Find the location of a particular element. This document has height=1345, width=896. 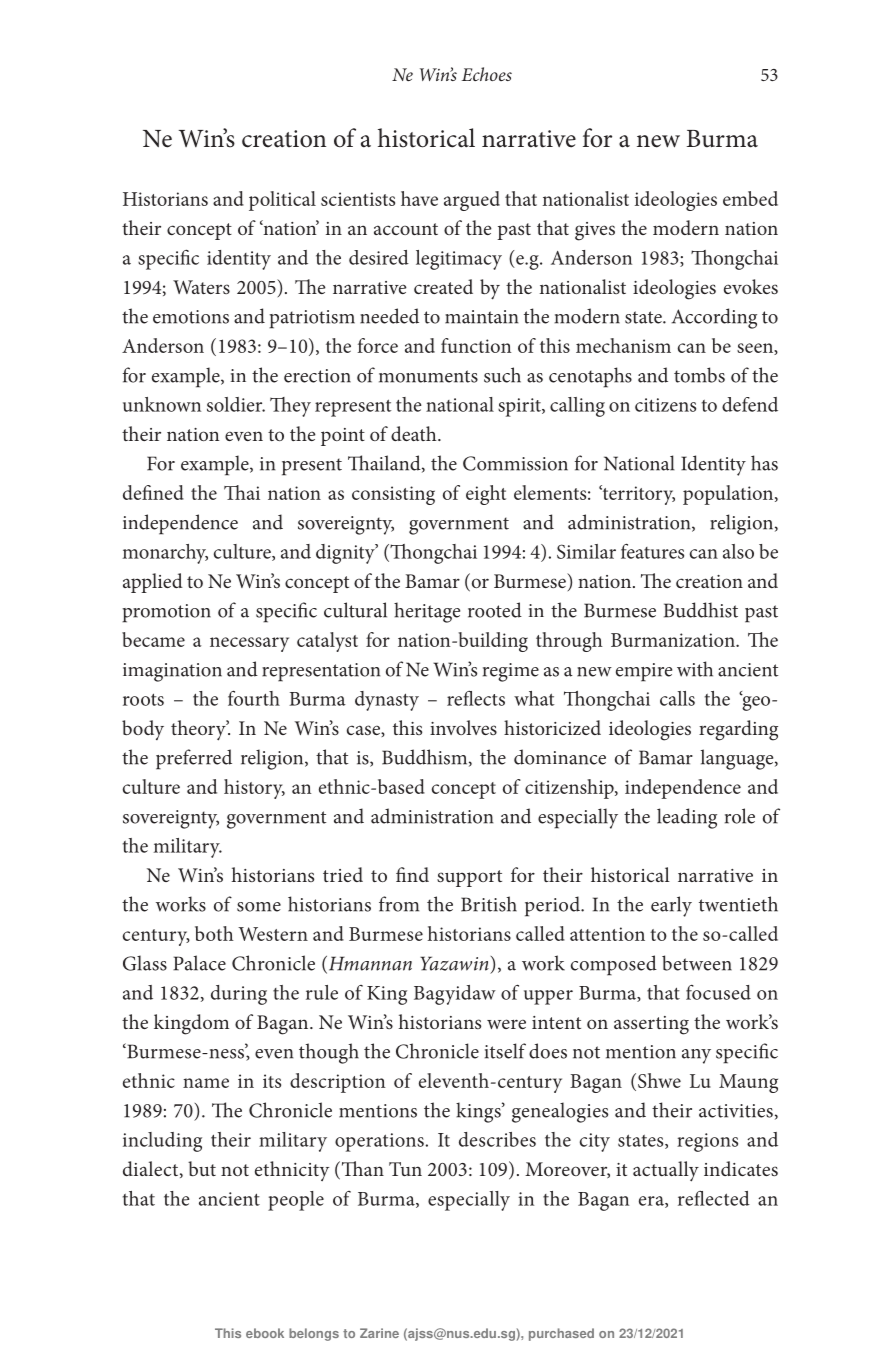

Echoes is located at coordinates (487, 74).
